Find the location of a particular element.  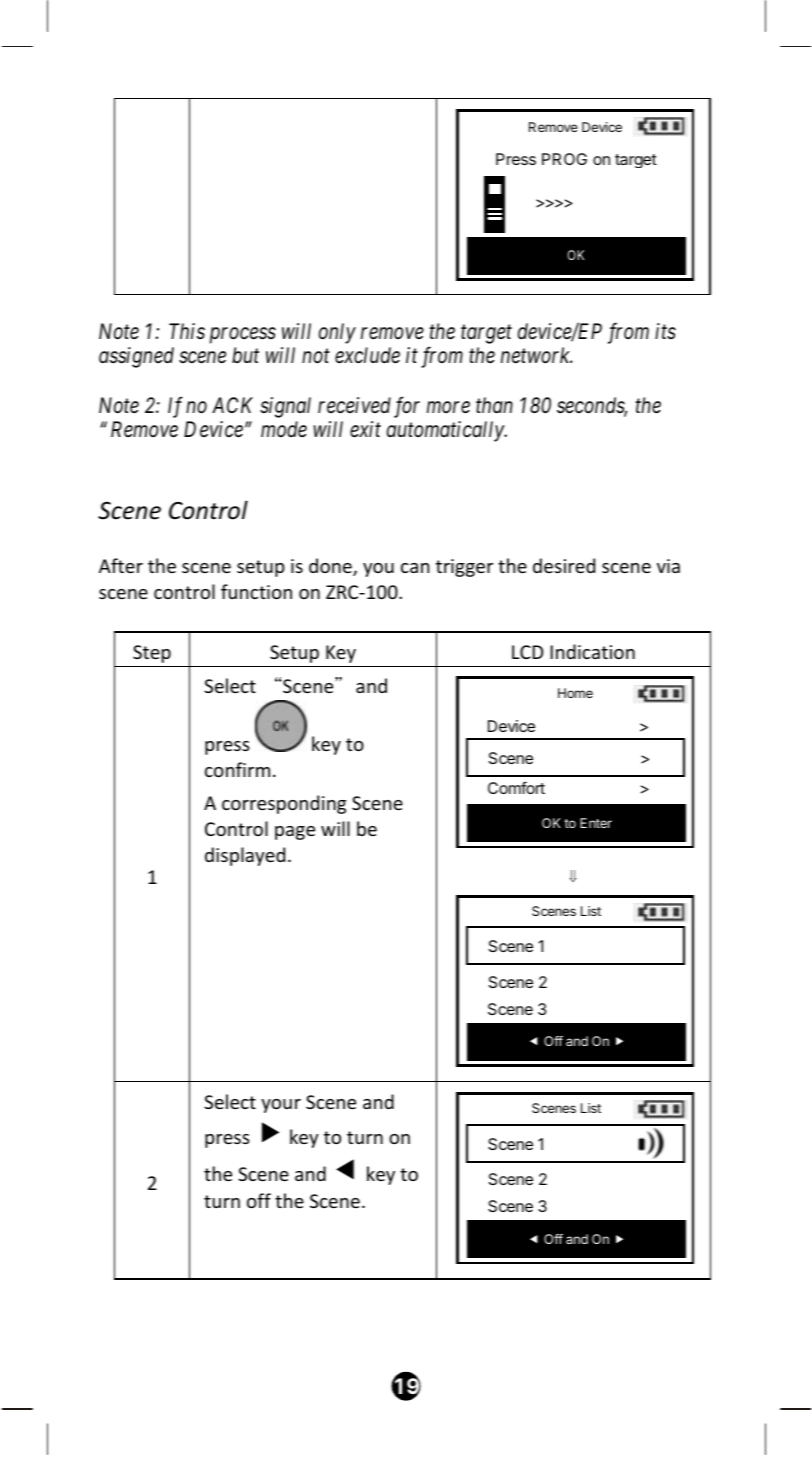

Enter is located at coordinates (596, 823).
